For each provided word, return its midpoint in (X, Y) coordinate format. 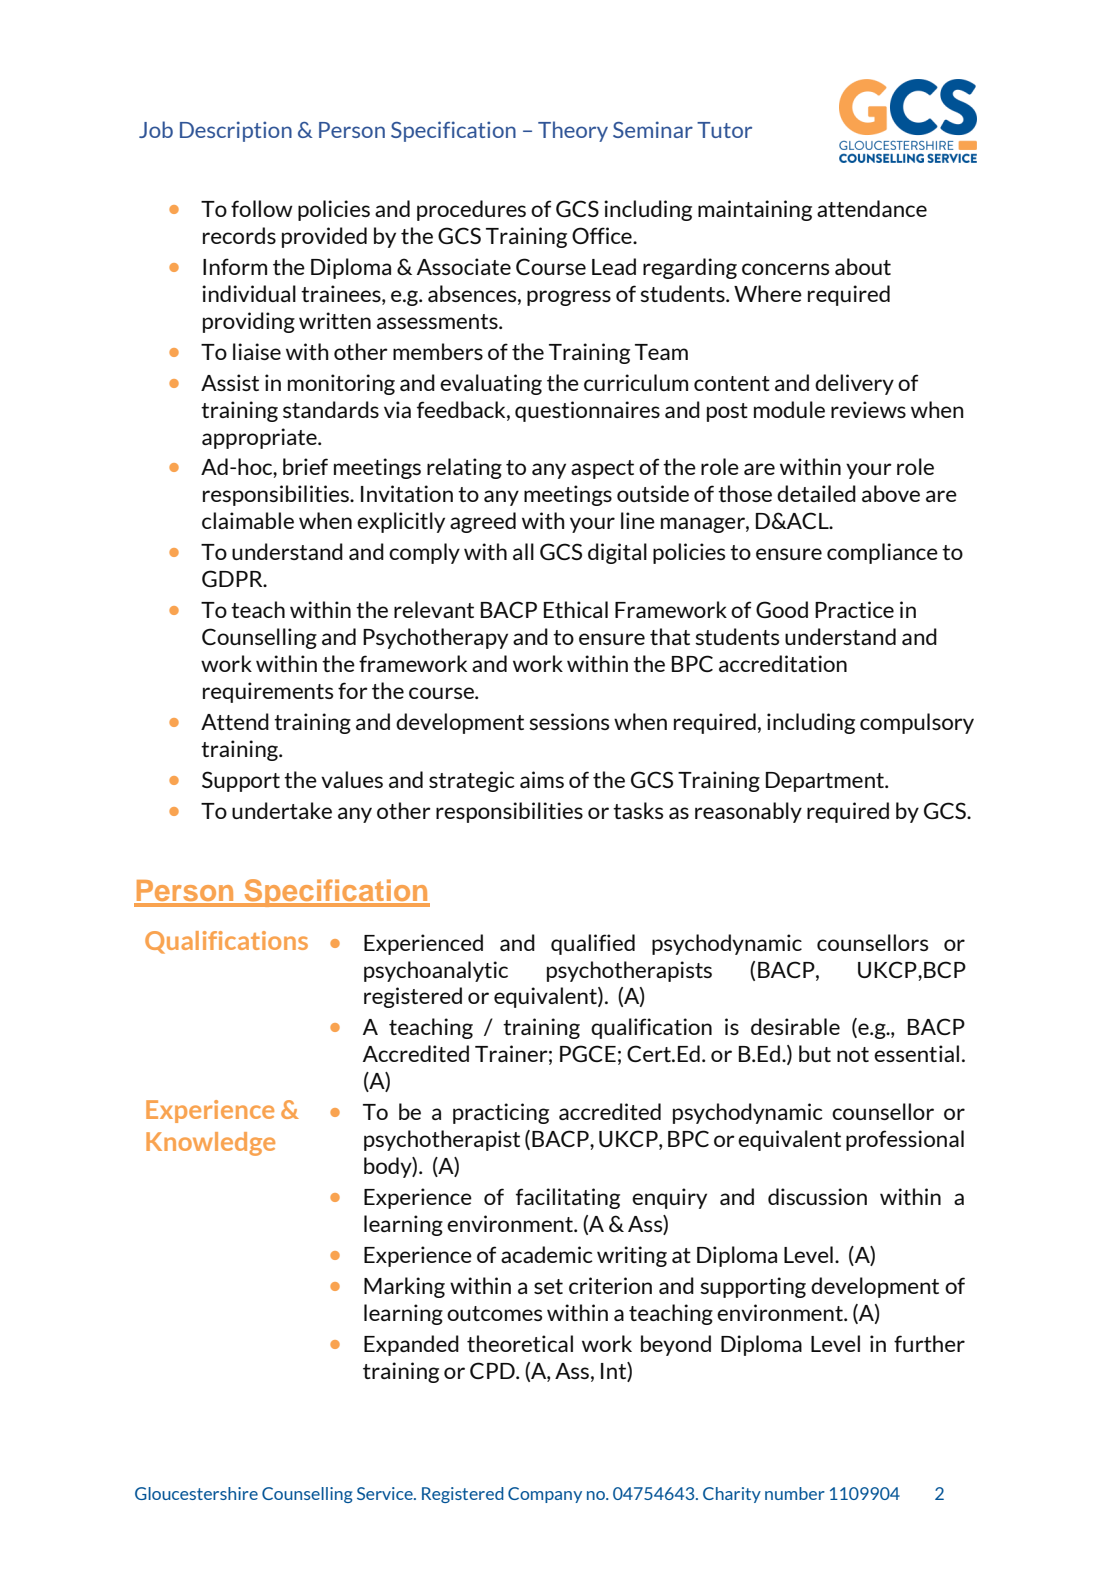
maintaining (755, 210)
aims (542, 779)
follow (262, 208)
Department (826, 782)
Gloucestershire (196, 1493)
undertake (282, 810)
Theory (573, 131)
